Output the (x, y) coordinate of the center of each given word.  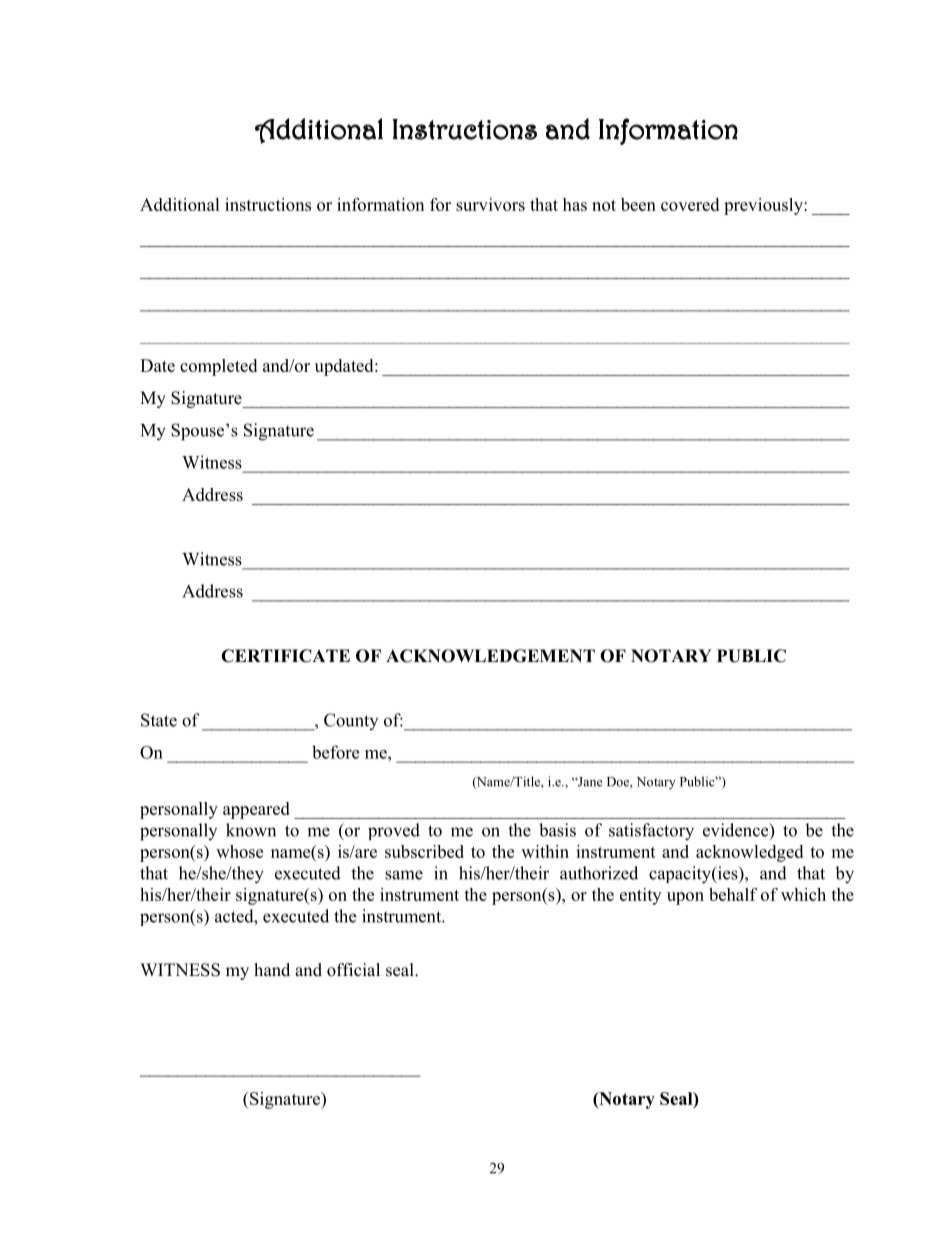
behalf (733, 894)
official (353, 970)
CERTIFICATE (285, 656)
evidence (737, 831)
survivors (490, 204)
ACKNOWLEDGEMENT (490, 656)
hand (272, 969)
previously (764, 206)
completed (218, 367)
